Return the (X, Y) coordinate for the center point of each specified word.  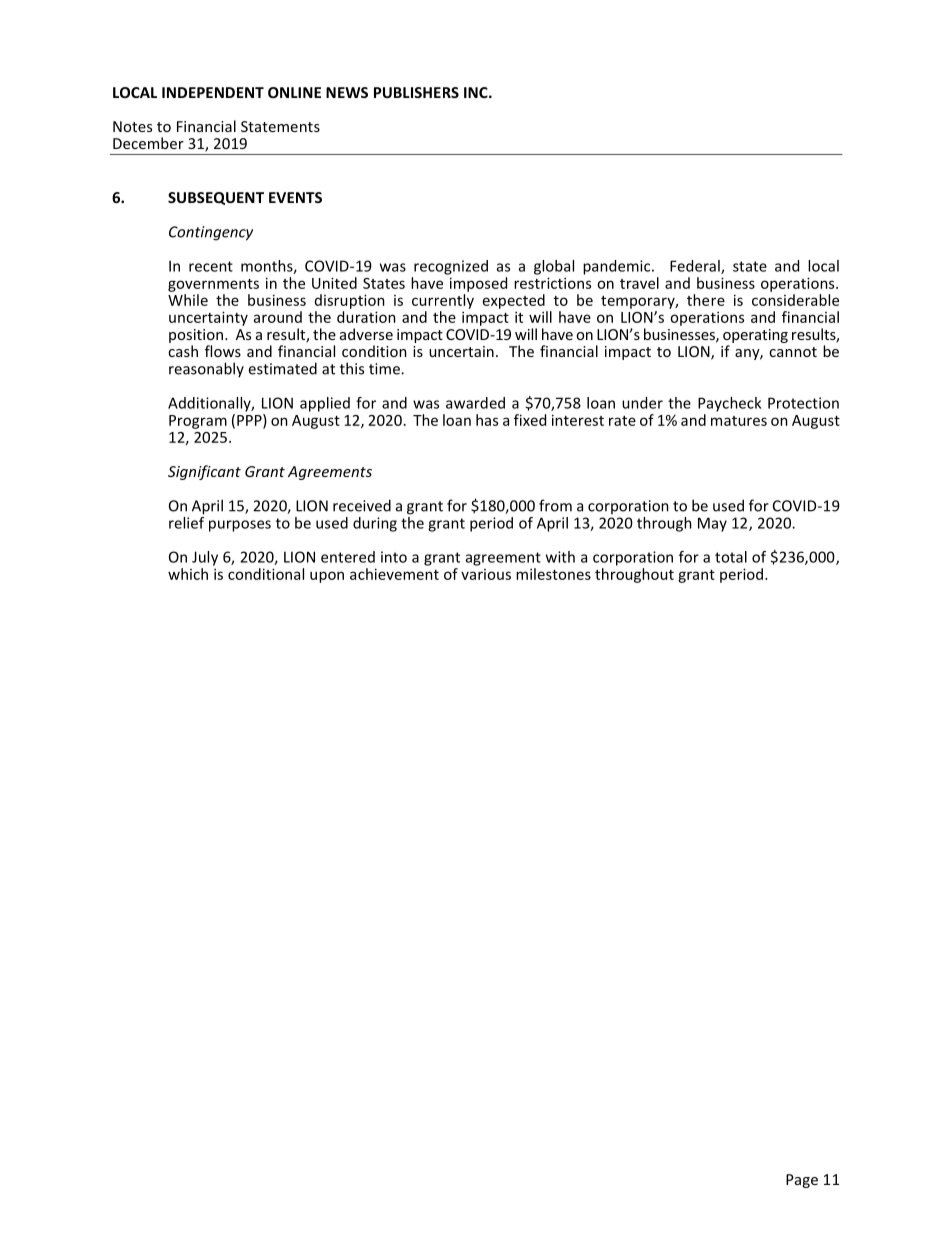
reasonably (206, 369)
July (205, 558)
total (731, 557)
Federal (696, 267)
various (486, 574)
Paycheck (729, 404)
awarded (475, 403)
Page (802, 1181)
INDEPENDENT (213, 92)
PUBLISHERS (416, 92)
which (188, 574)
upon (327, 577)
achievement (394, 574)
